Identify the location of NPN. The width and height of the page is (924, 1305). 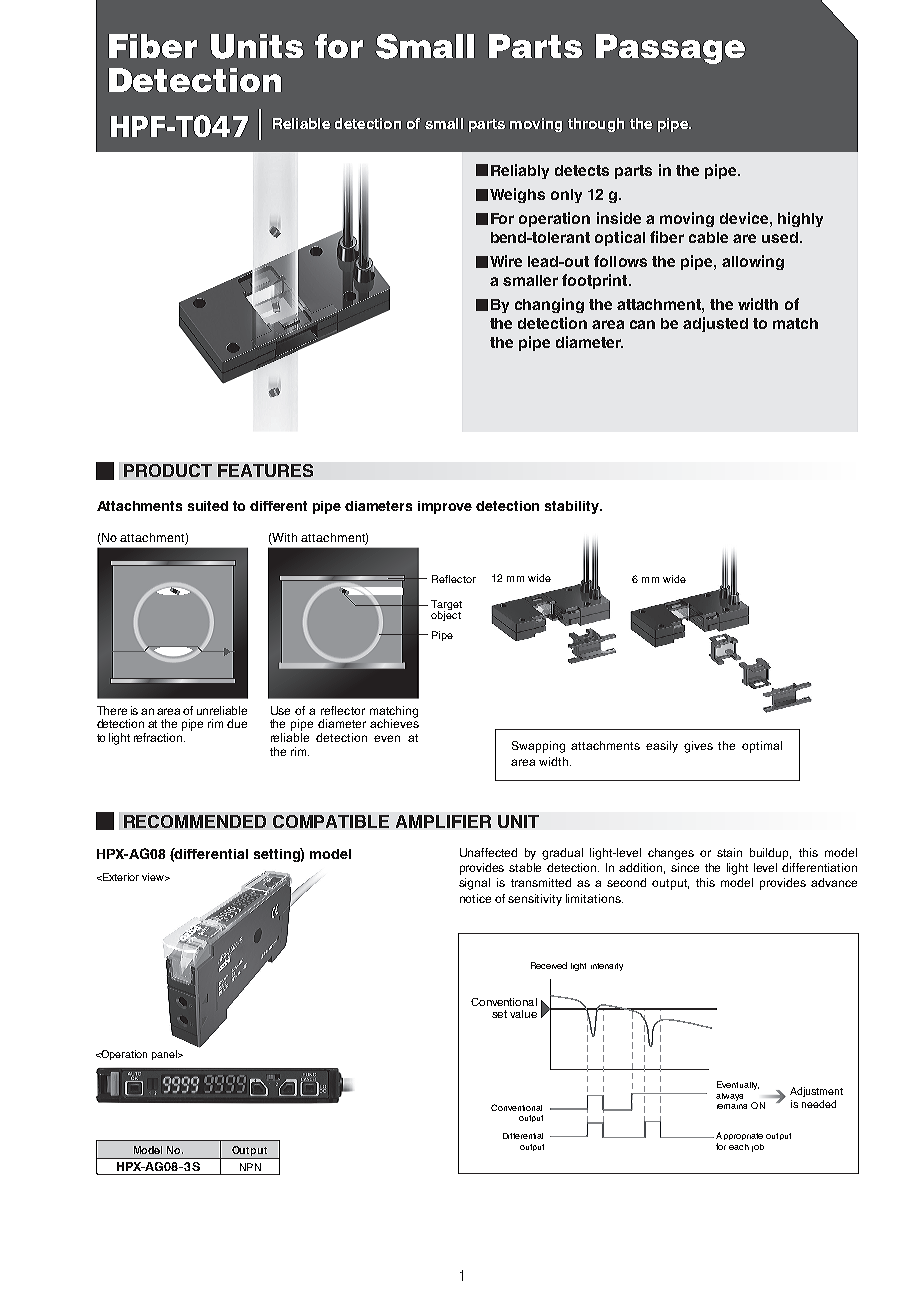
(250, 1167).
